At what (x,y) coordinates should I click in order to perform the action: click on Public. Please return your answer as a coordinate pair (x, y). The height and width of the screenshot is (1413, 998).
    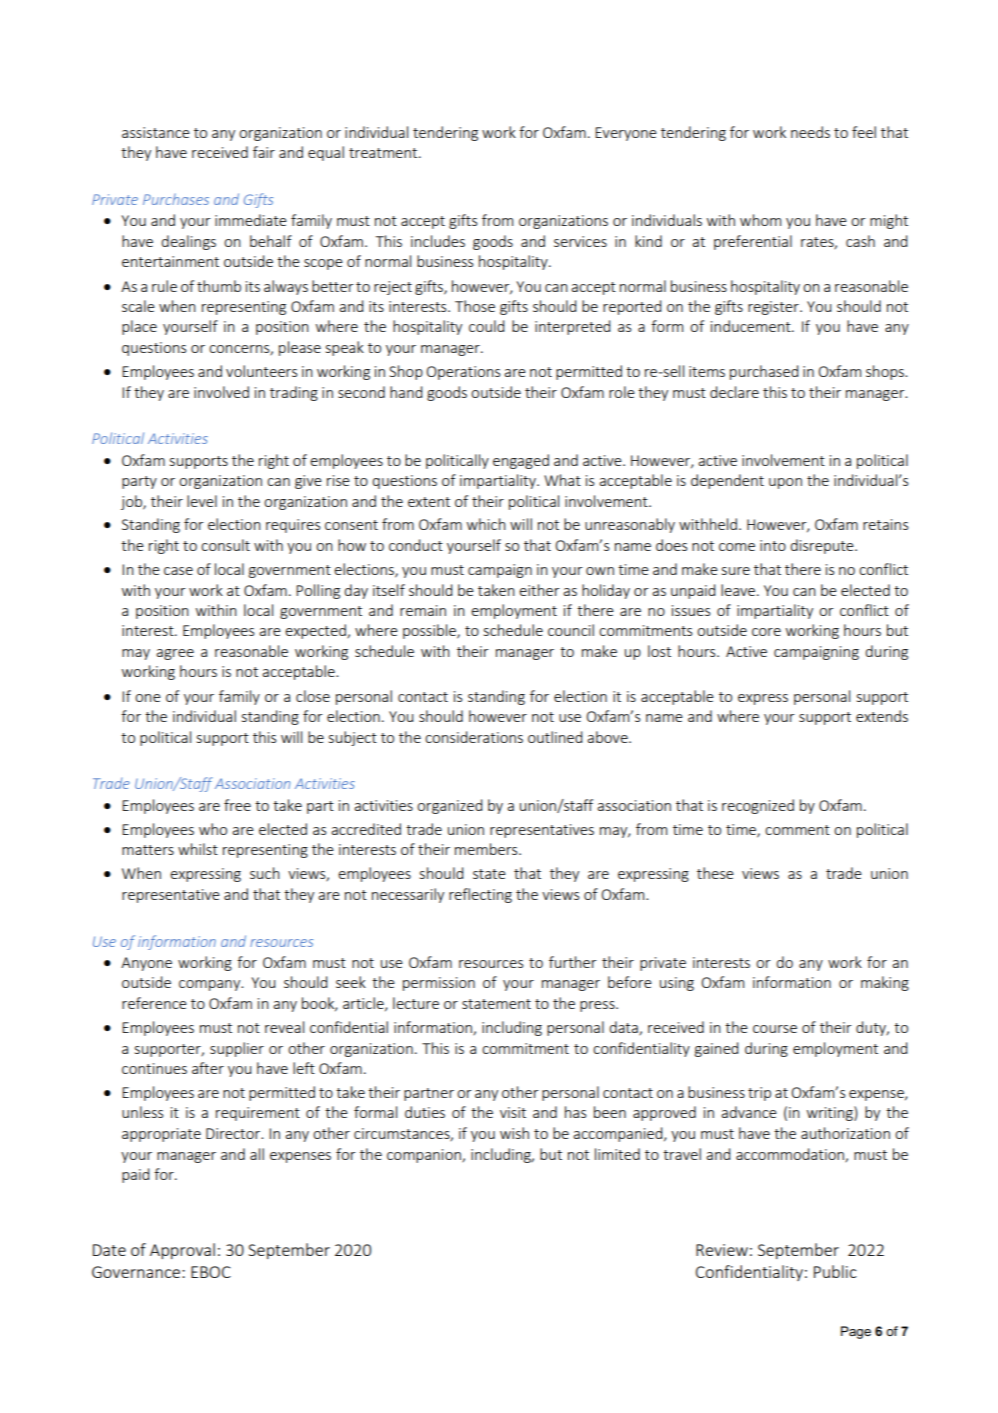
    Looking at the image, I should click on (835, 1271).
